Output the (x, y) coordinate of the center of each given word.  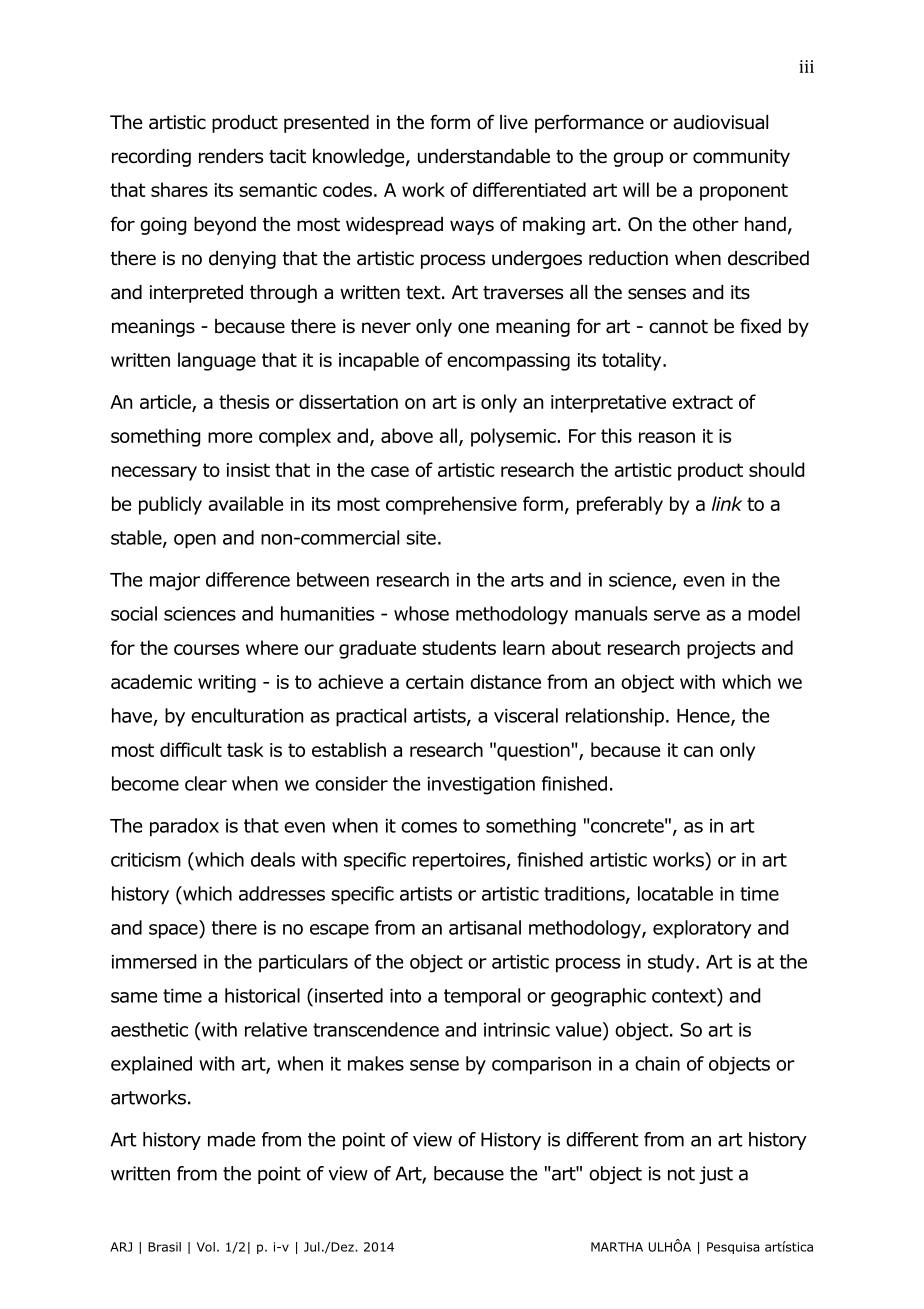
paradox (184, 827)
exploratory (702, 929)
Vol (206, 1247)
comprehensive (451, 505)
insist (248, 470)
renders (231, 156)
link (727, 503)
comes (429, 827)
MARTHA (617, 1247)
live (514, 122)
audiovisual (720, 122)
